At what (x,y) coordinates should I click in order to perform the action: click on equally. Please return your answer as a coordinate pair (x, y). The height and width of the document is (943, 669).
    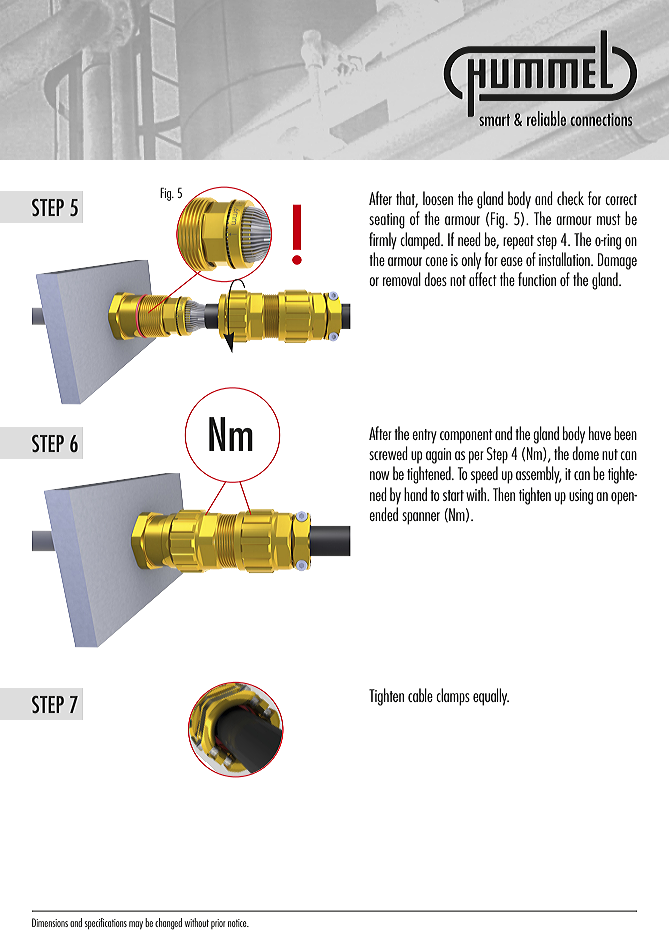
    Looking at the image, I should click on (491, 697).
